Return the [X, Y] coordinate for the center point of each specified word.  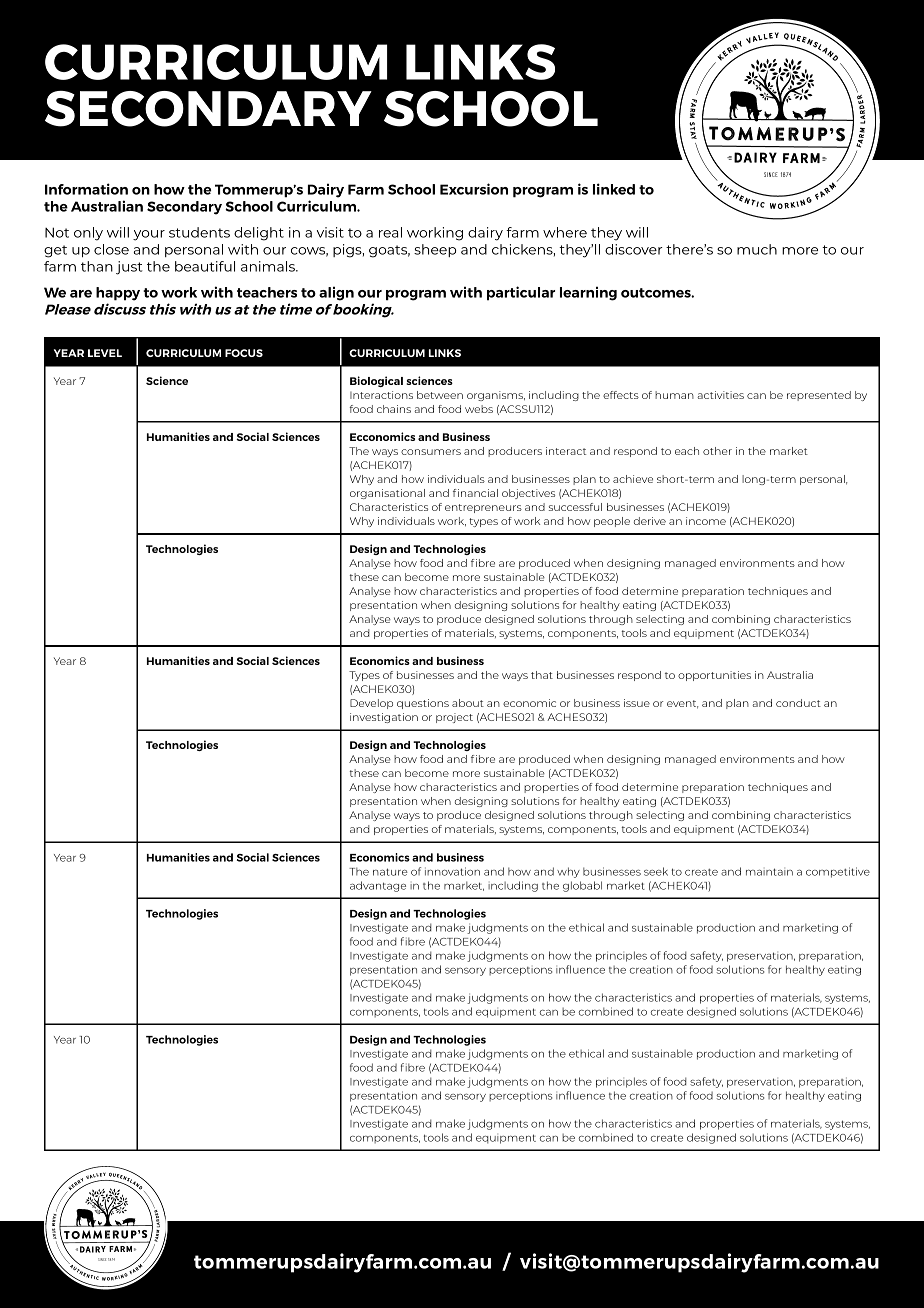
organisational [387, 494]
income [706, 521]
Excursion [474, 189]
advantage [378, 886]
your [149, 235]
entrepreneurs [483, 508]
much [757, 249]
